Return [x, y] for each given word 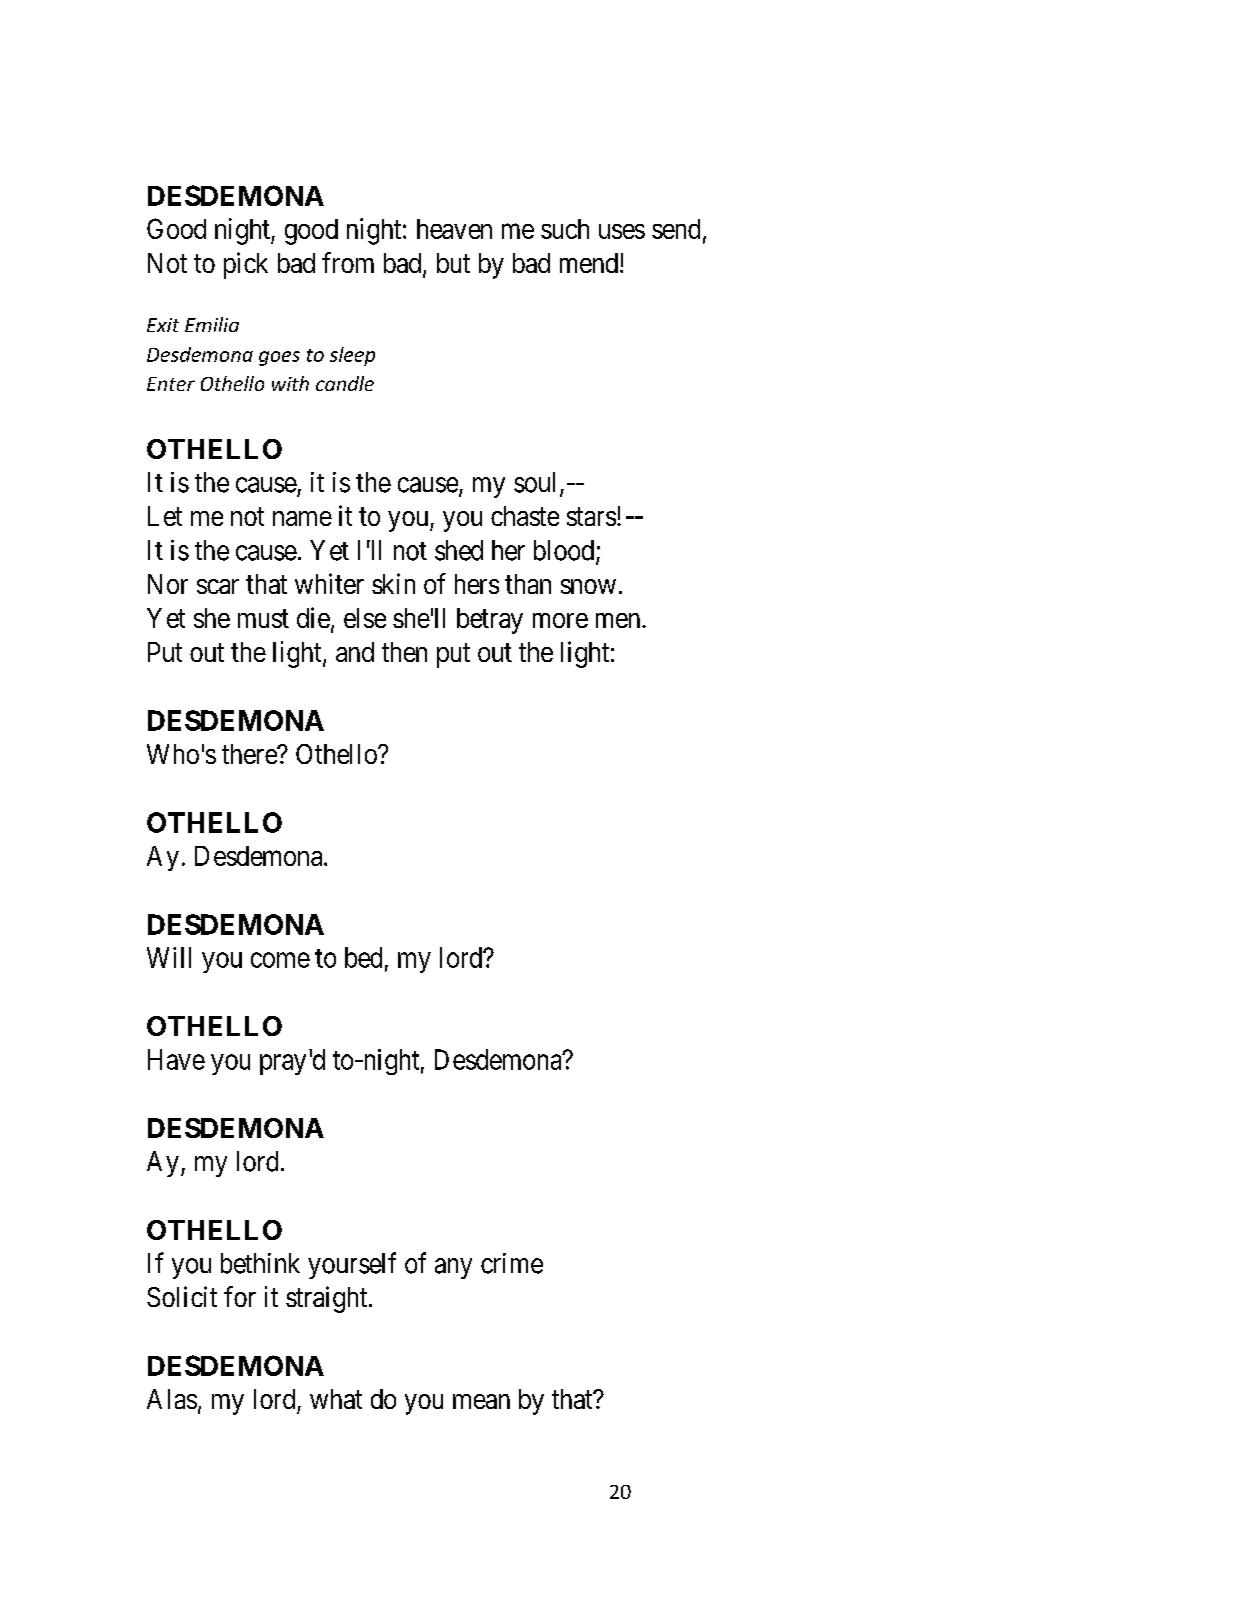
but [453, 263]
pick [246, 265]
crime [512, 1263]
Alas [172, 1399]
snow [588, 586]
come [280, 960]
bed [363, 957]
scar [218, 586]
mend [590, 263]
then [404, 652]
